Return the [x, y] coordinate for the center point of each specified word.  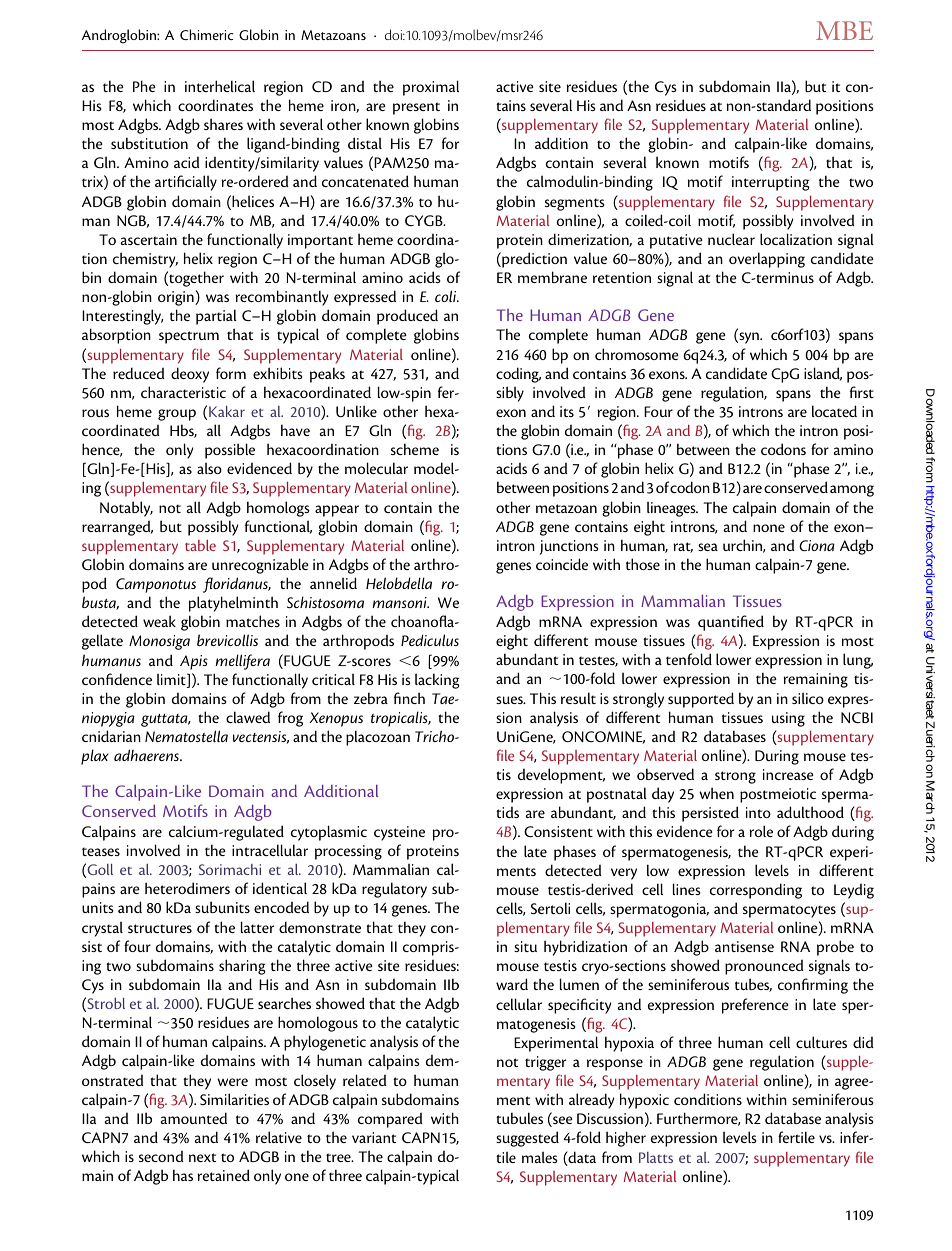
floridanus [236, 585]
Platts [656, 1157]
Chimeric [207, 34]
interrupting [771, 183]
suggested [527, 1139]
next [202, 1157]
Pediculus [430, 640]
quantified [731, 623]
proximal [431, 88]
